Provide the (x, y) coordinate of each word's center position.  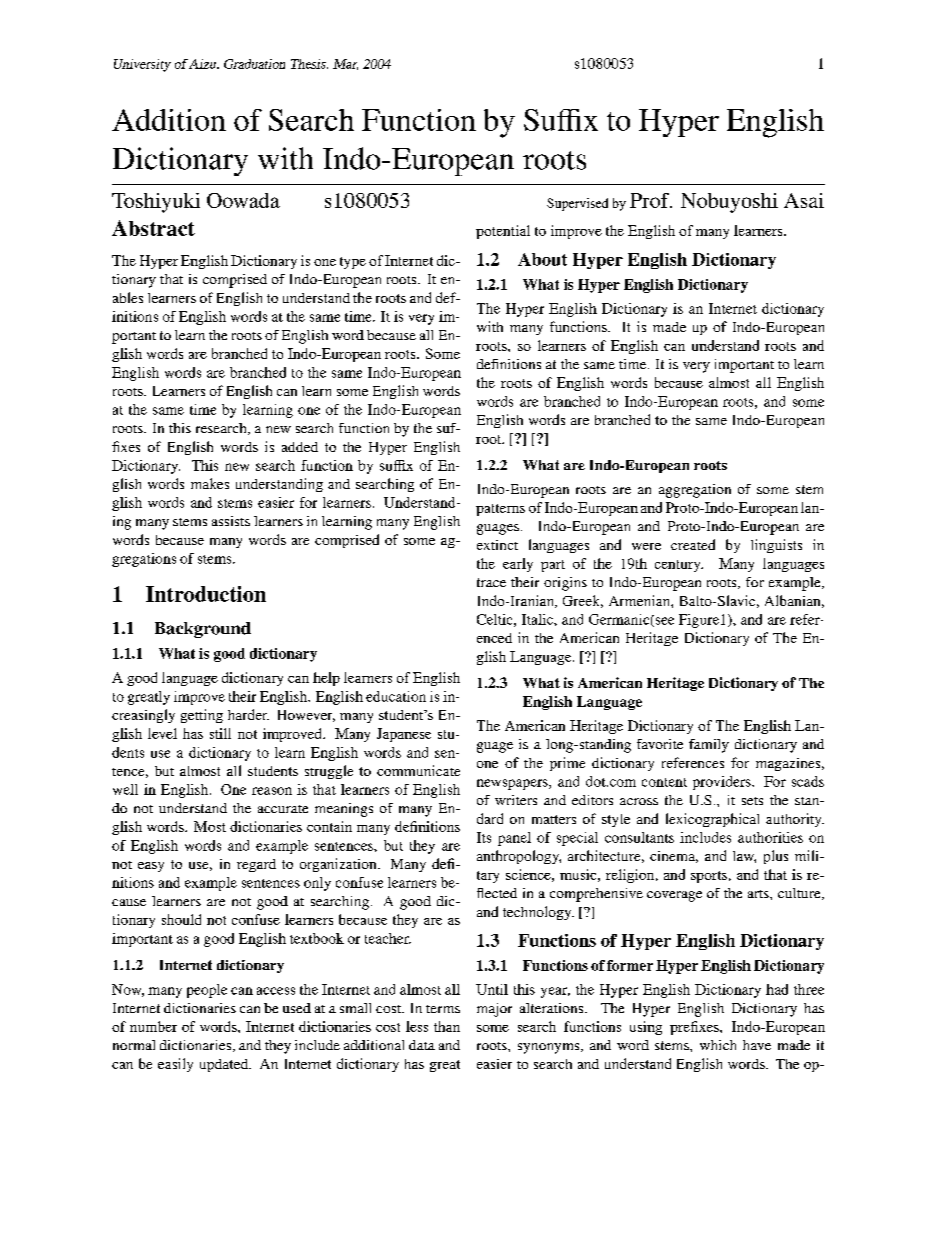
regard (256, 865)
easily (175, 1065)
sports (709, 877)
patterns (500, 510)
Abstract (153, 228)
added (300, 447)
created (693, 544)
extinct (497, 545)
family (709, 746)
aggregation (695, 491)
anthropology (519, 857)
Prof (651, 200)
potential (503, 232)
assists (231, 521)
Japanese (404, 735)
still (220, 733)
